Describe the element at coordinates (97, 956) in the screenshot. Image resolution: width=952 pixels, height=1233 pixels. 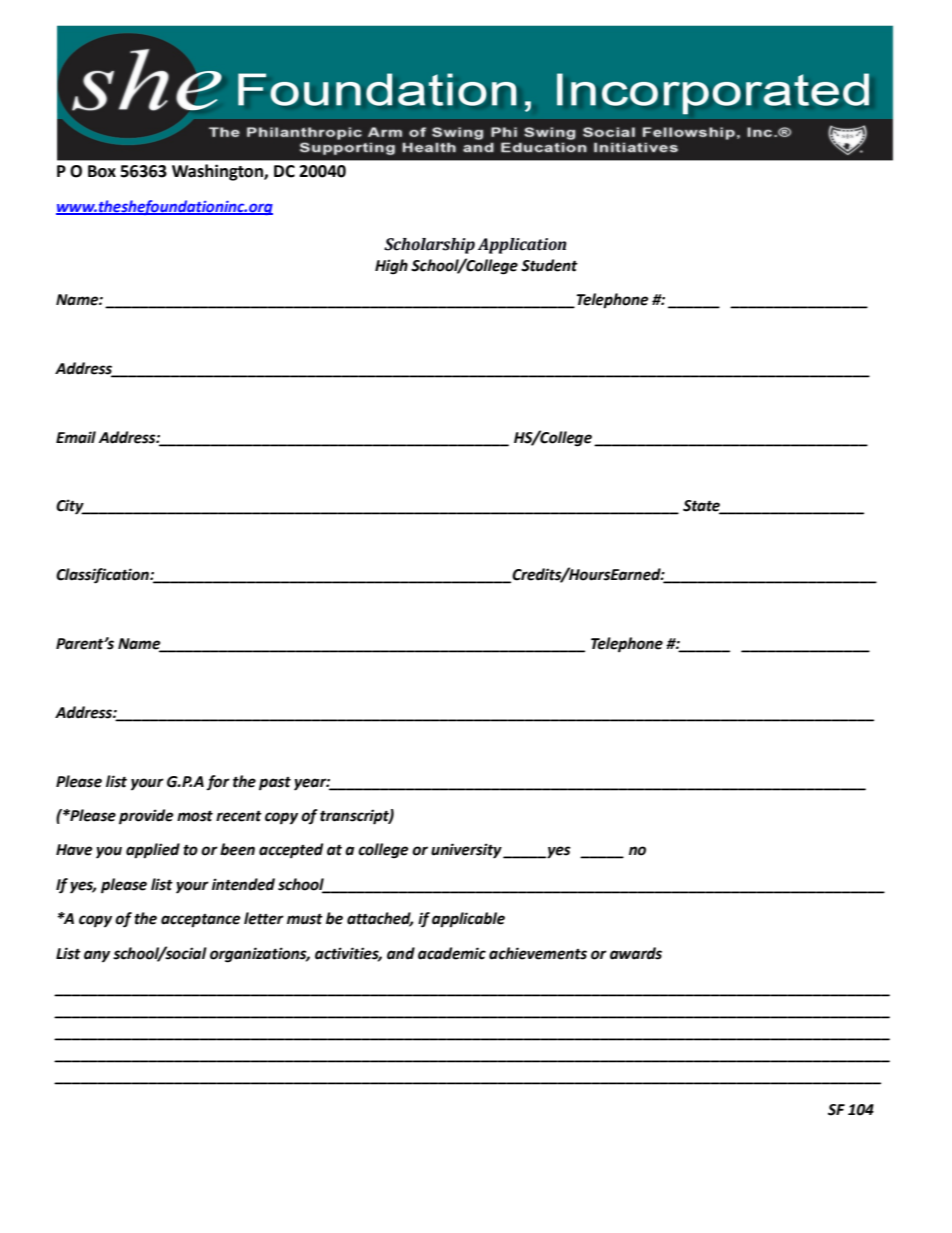
I see `any` at that location.
